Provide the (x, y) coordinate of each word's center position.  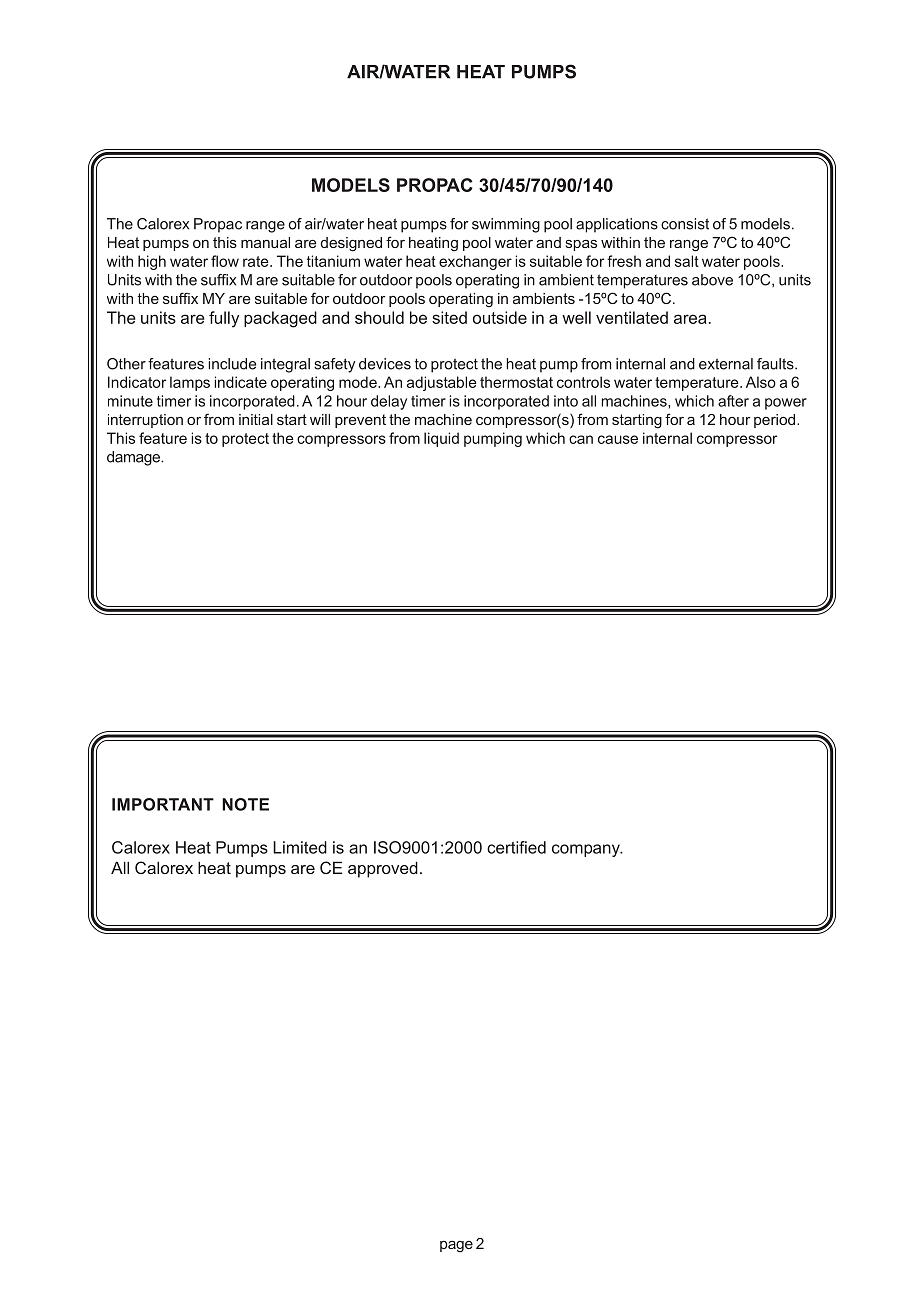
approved (383, 869)
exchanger (475, 262)
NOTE (245, 804)
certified (516, 847)
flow (225, 261)
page (456, 1246)
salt (687, 261)
